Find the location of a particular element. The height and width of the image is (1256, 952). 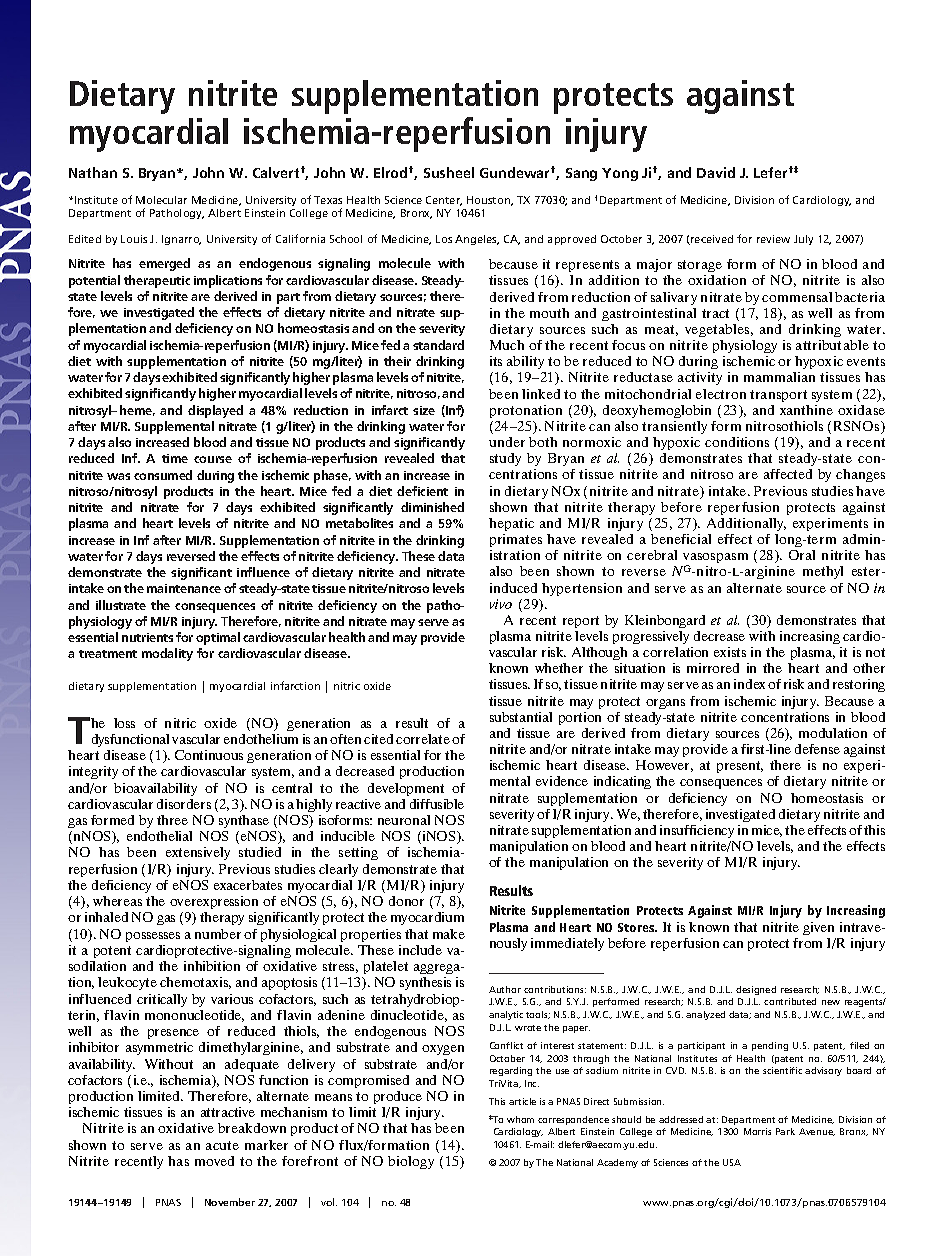

Molecular is located at coordinates (161, 200).
